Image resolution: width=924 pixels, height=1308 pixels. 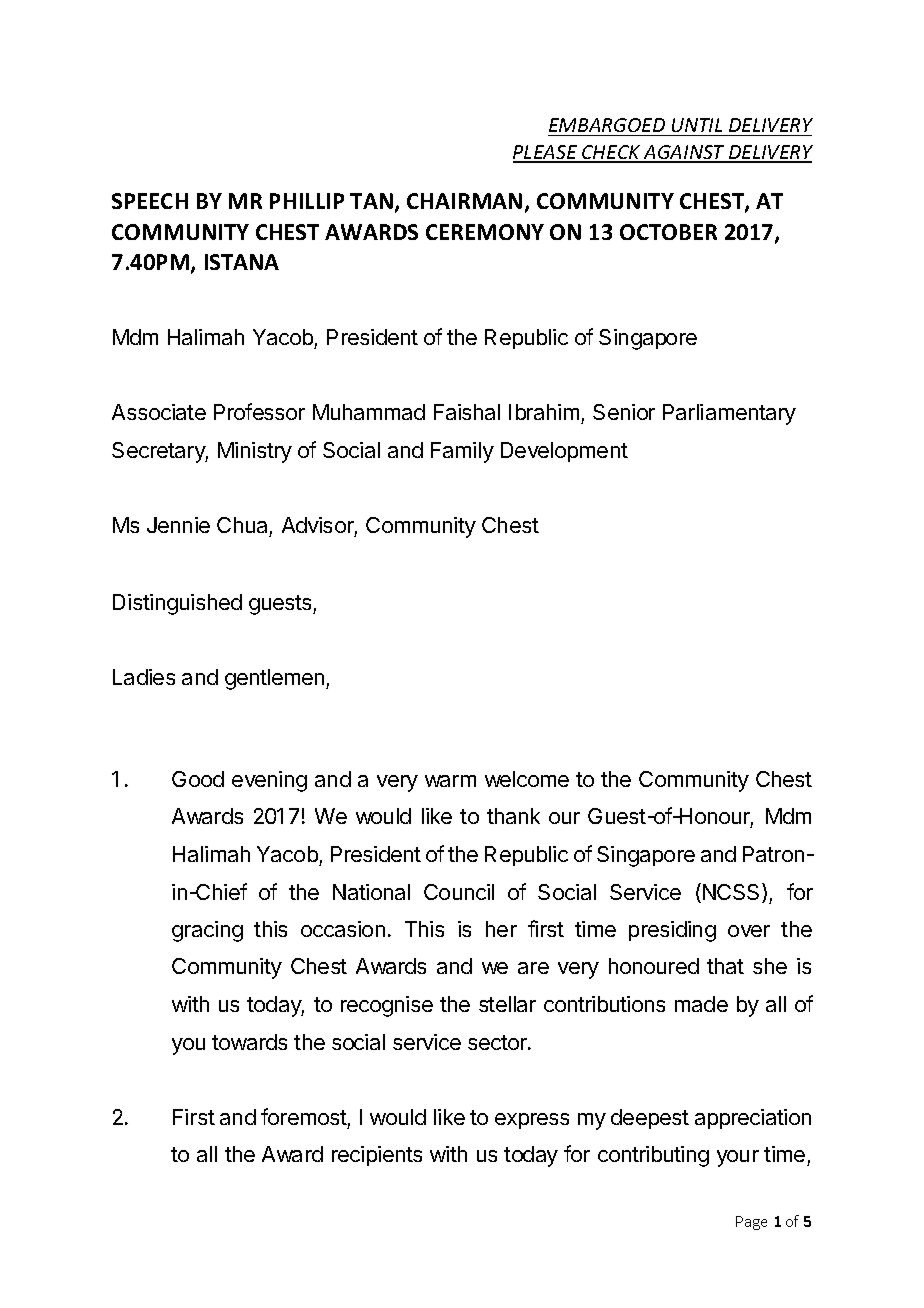 I want to click on recipients, so click(x=377, y=1156).
